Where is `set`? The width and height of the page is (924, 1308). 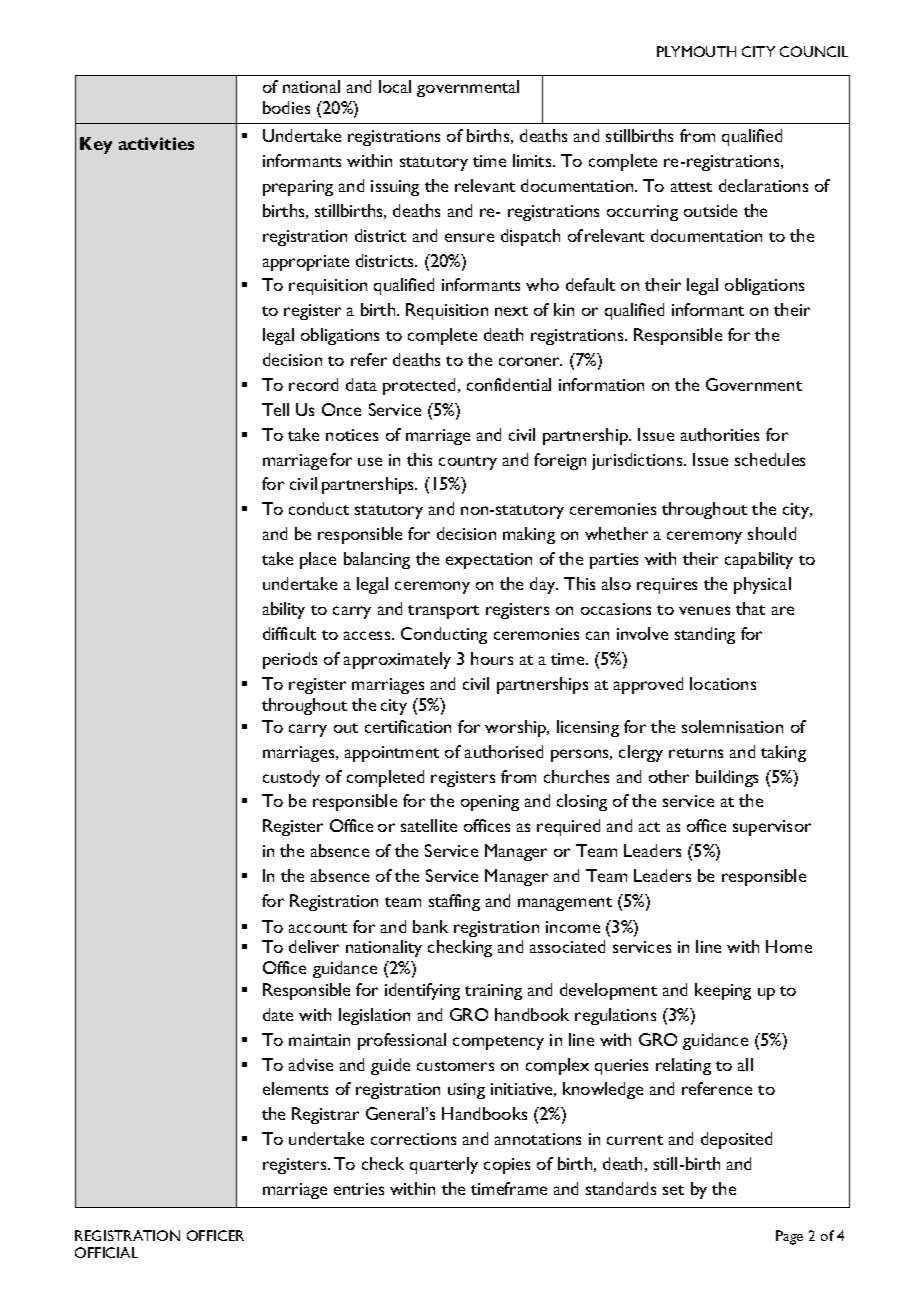
set is located at coordinates (673, 1190).
